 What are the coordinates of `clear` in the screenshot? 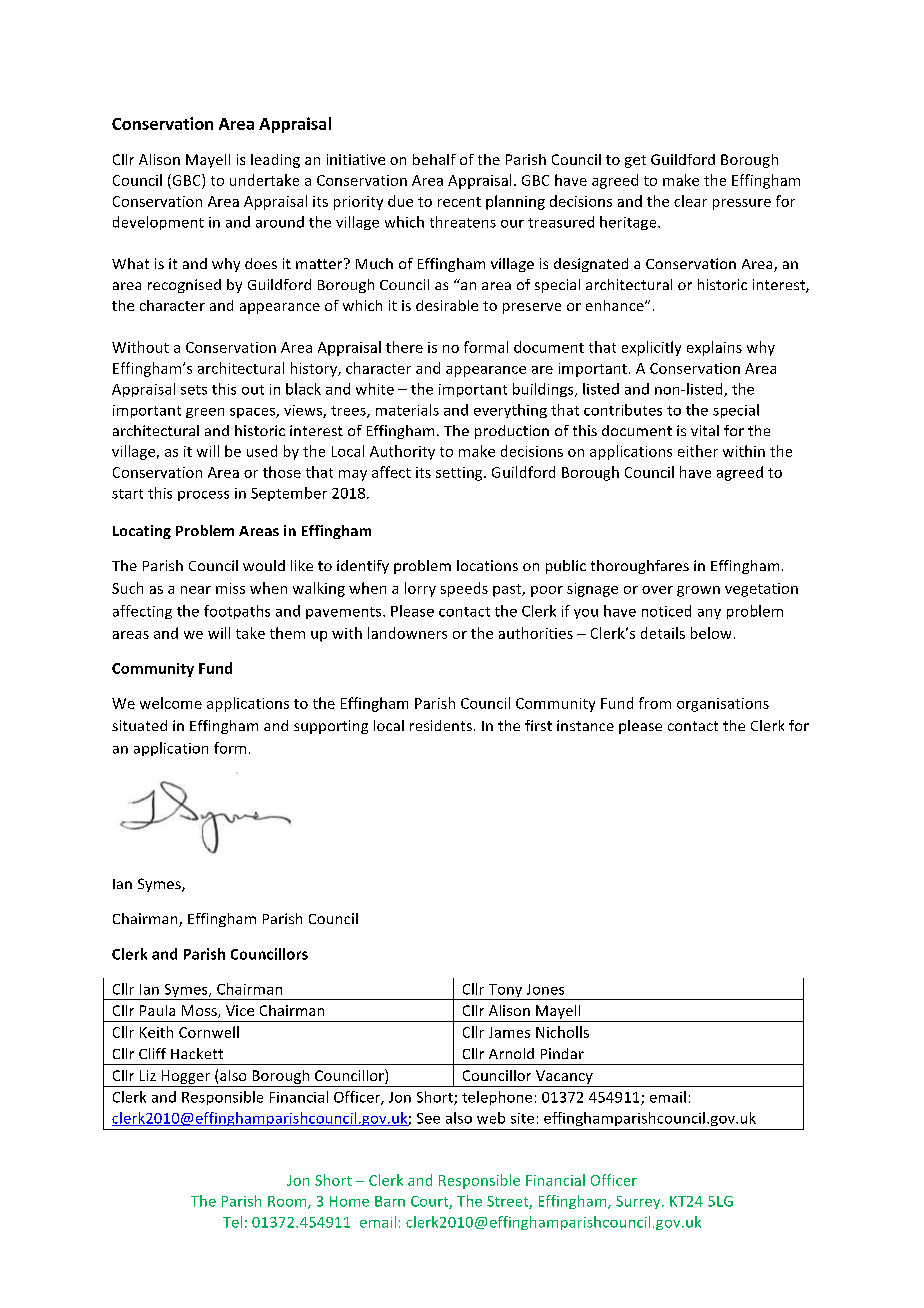 It's located at (690, 201).
